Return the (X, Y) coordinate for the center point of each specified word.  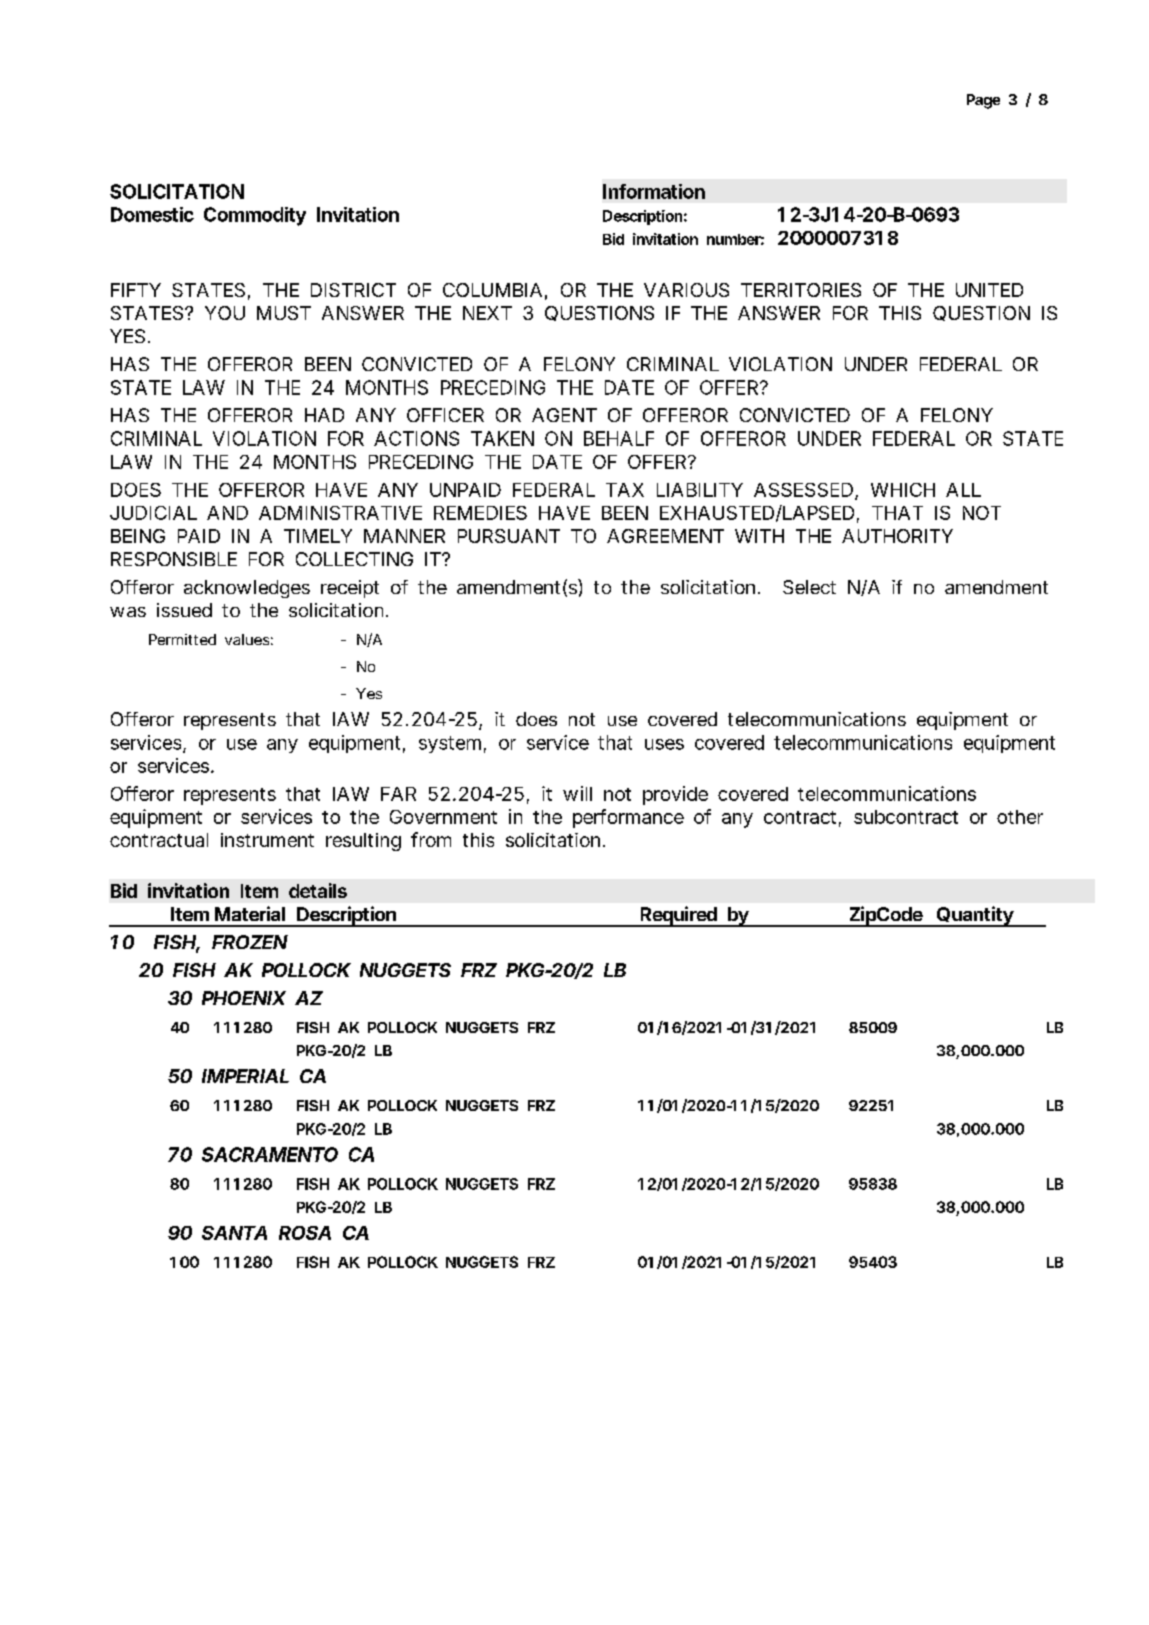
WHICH (903, 490)
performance (628, 818)
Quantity (975, 916)
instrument (267, 840)
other (1020, 817)
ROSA (305, 1233)
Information (654, 191)
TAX (625, 490)
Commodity (255, 216)
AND (227, 513)
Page (983, 101)
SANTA (234, 1233)
